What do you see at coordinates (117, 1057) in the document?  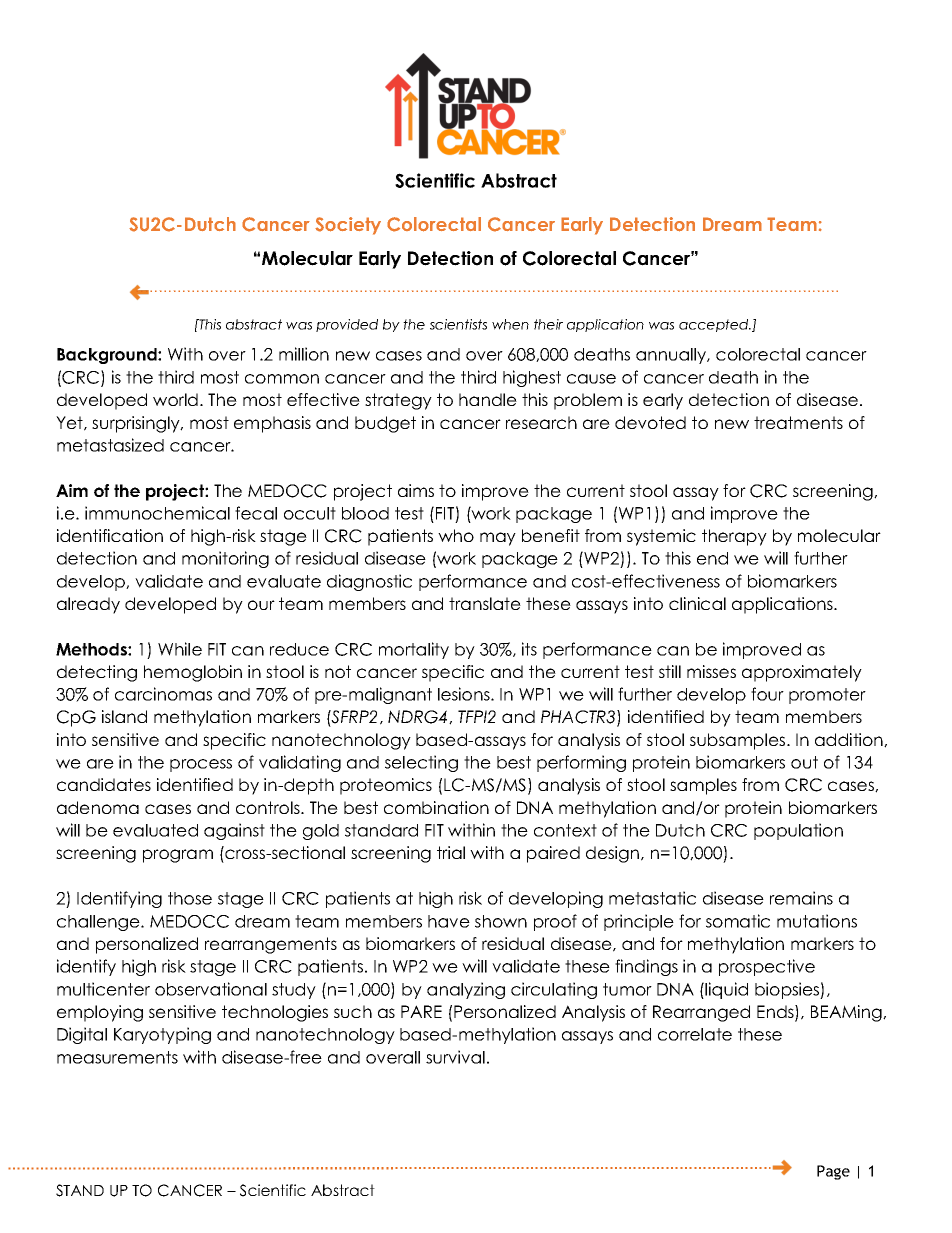 I see `measurements` at bounding box center [117, 1057].
